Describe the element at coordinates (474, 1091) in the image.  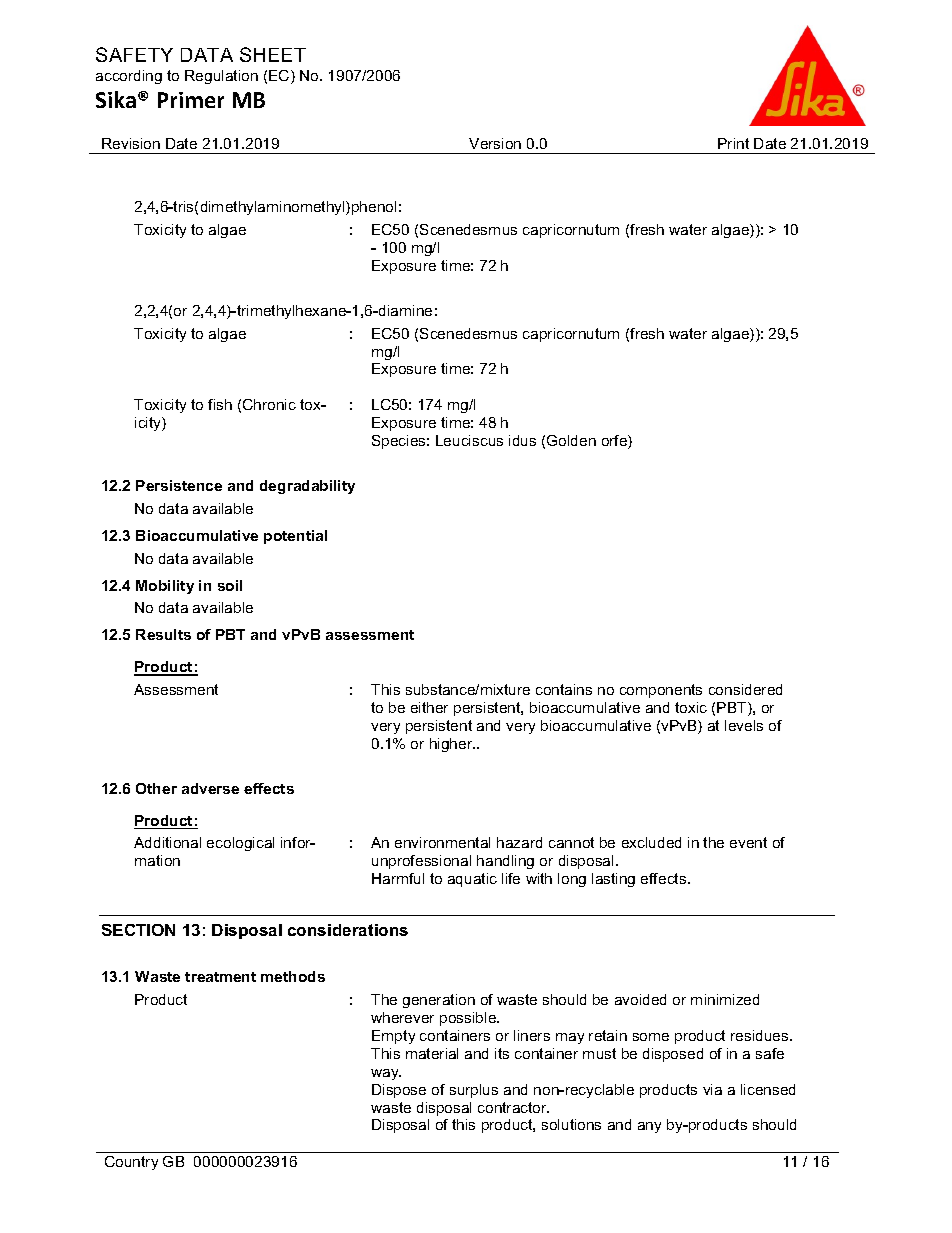
I see `surplus` at that location.
